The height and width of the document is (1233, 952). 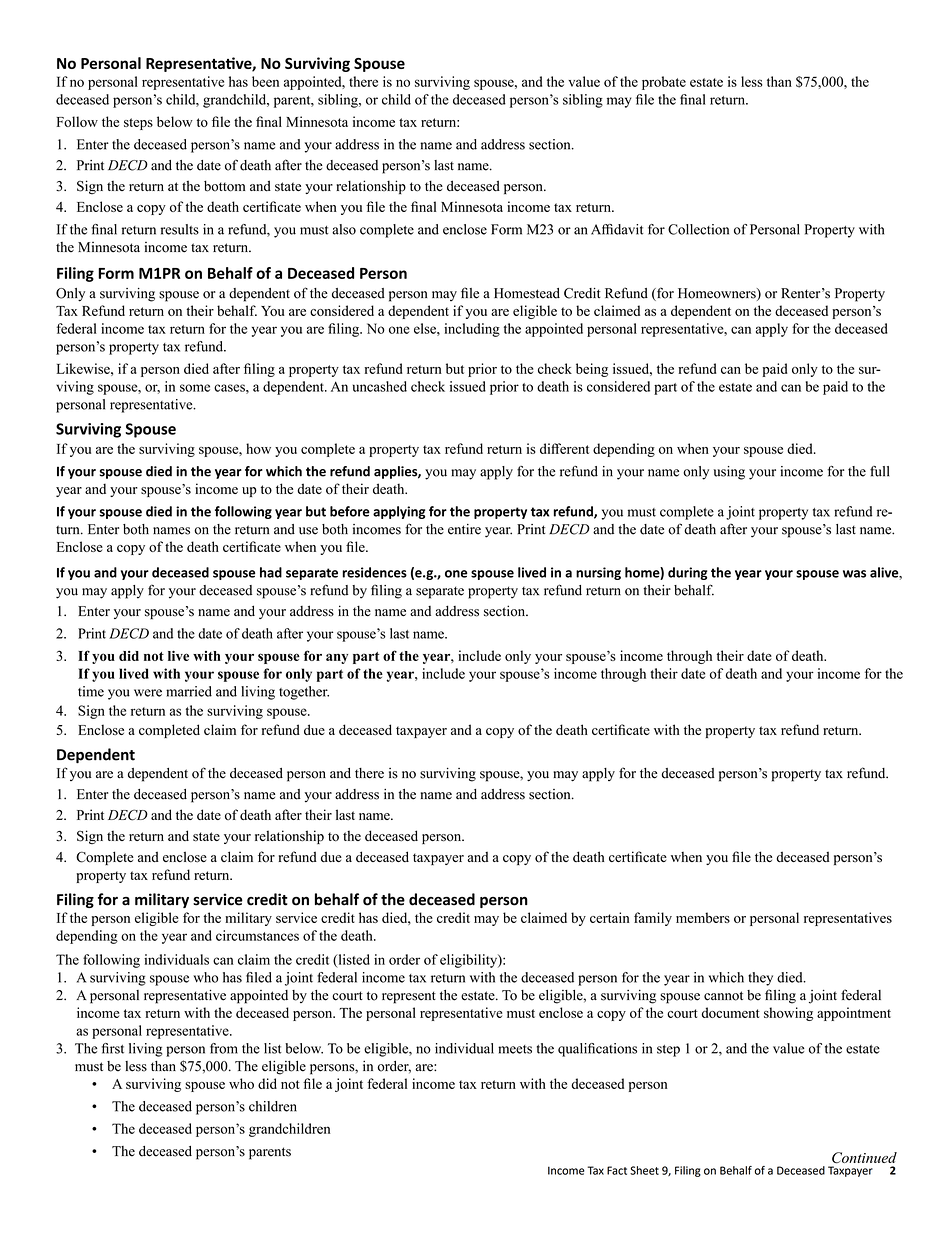 What do you see at coordinates (265, 81) in the document?
I see `been` at bounding box center [265, 81].
